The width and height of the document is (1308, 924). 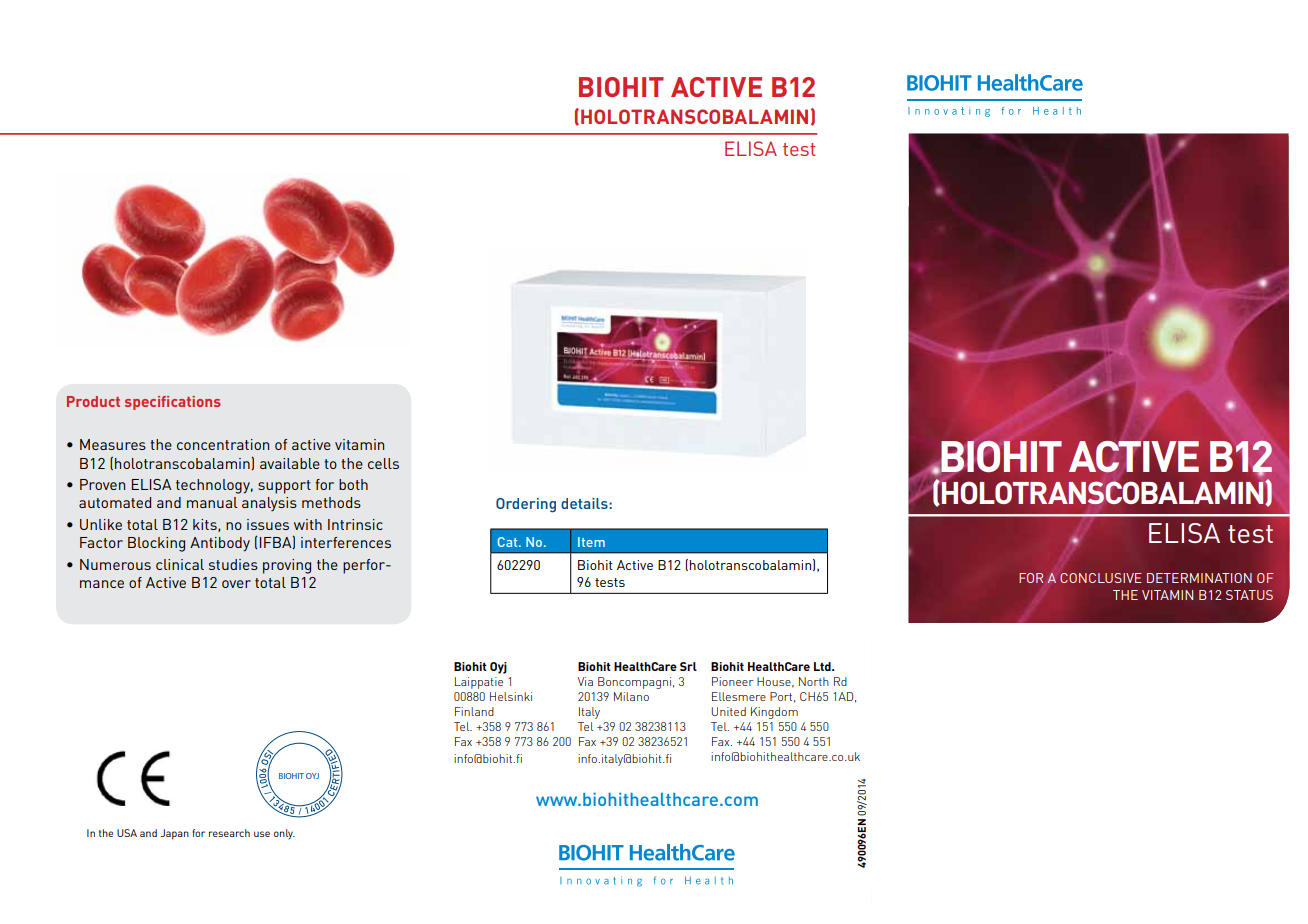 What do you see at coordinates (229, 833) in the document?
I see `research` at bounding box center [229, 833].
